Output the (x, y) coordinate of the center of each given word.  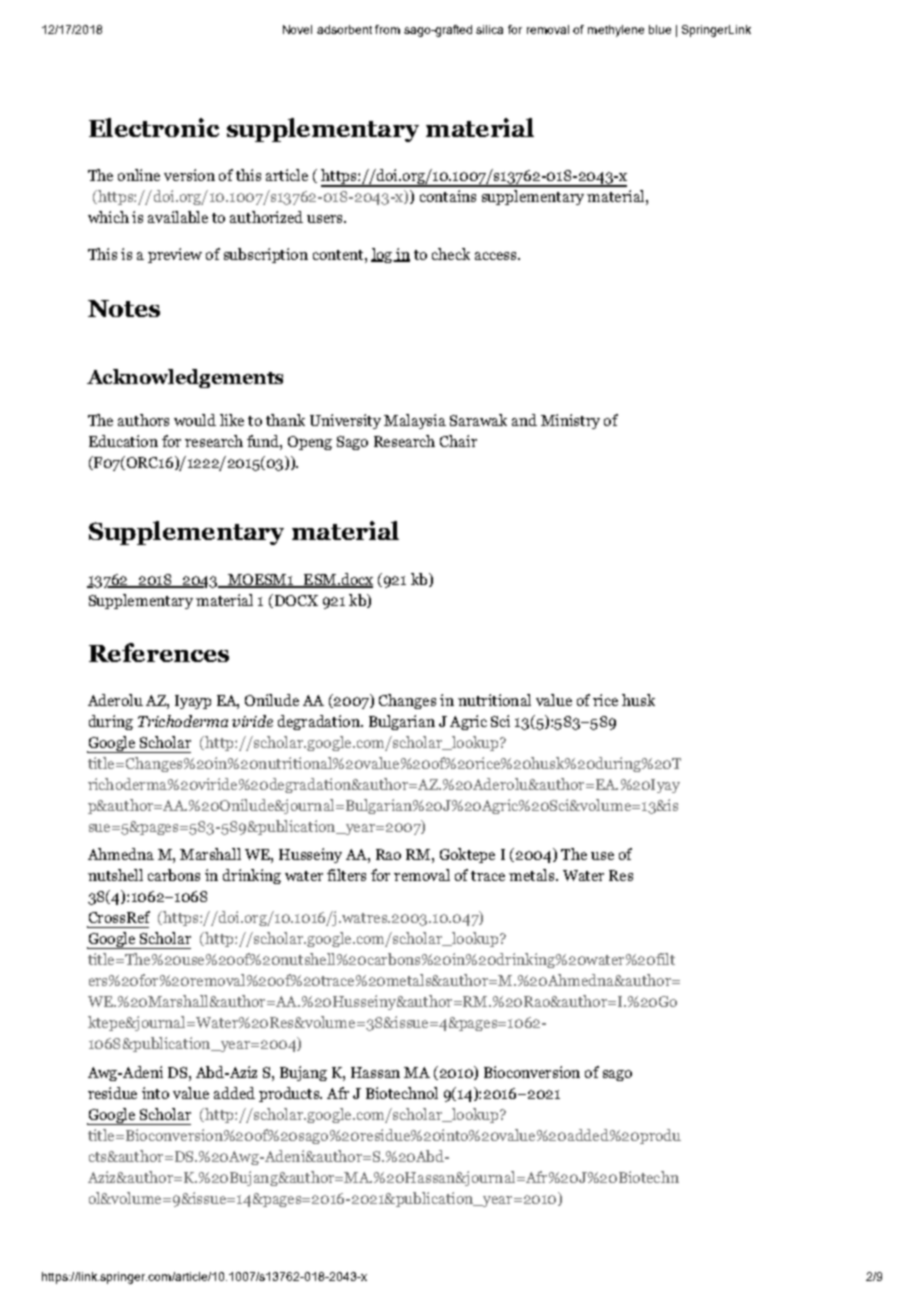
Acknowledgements (185, 378)
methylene (616, 31)
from (387, 29)
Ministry (570, 421)
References (159, 652)
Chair (458, 441)
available (178, 217)
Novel (297, 29)
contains (448, 196)
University (345, 421)
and (524, 420)
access (495, 256)
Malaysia (415, 421)
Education (123, 441)
